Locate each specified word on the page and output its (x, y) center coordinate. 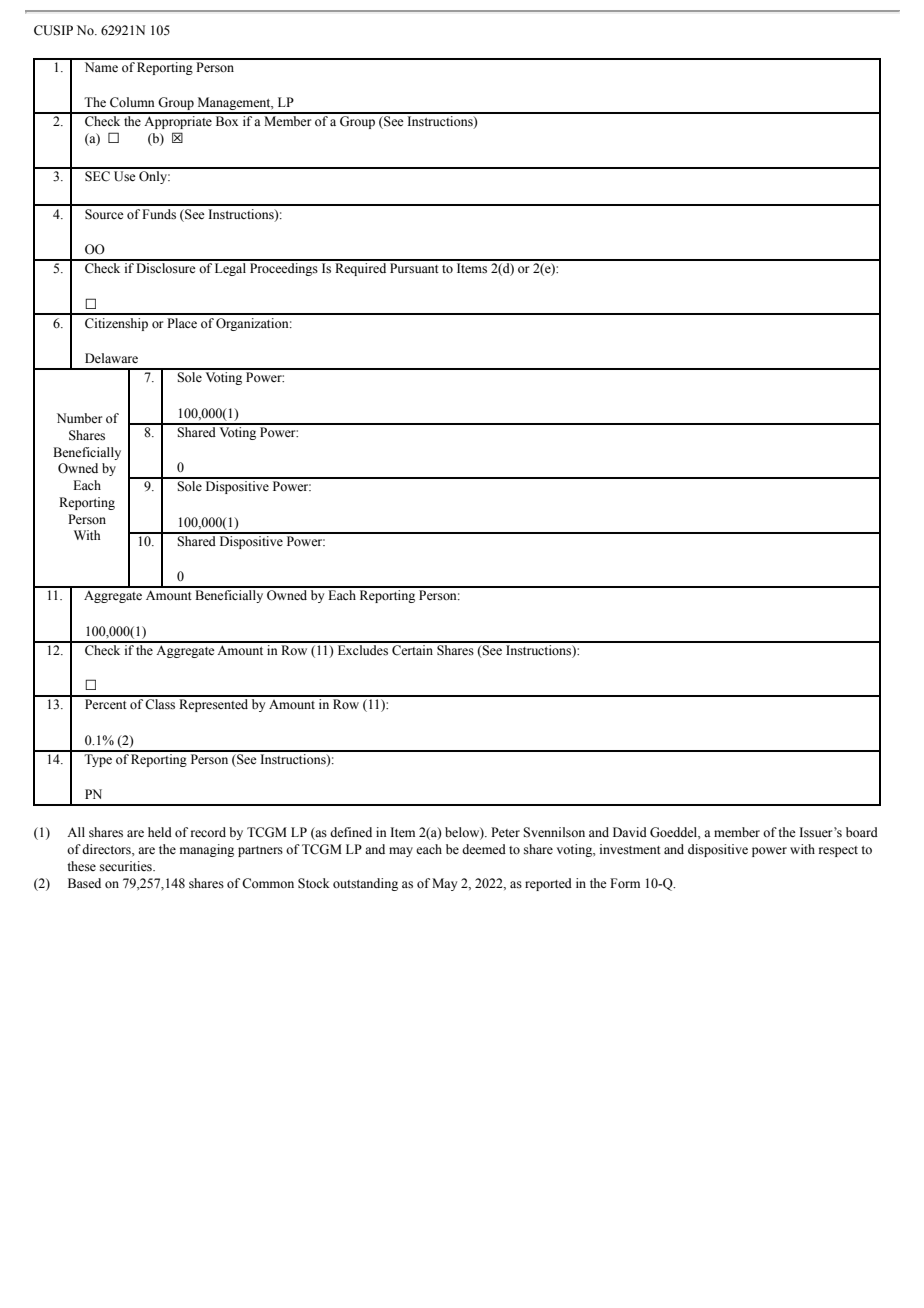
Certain (413, 649)
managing (207, 850)
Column (132, 102)
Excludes (363, 649)
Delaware (111, 358)
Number (79, 418)
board (862, 832)
